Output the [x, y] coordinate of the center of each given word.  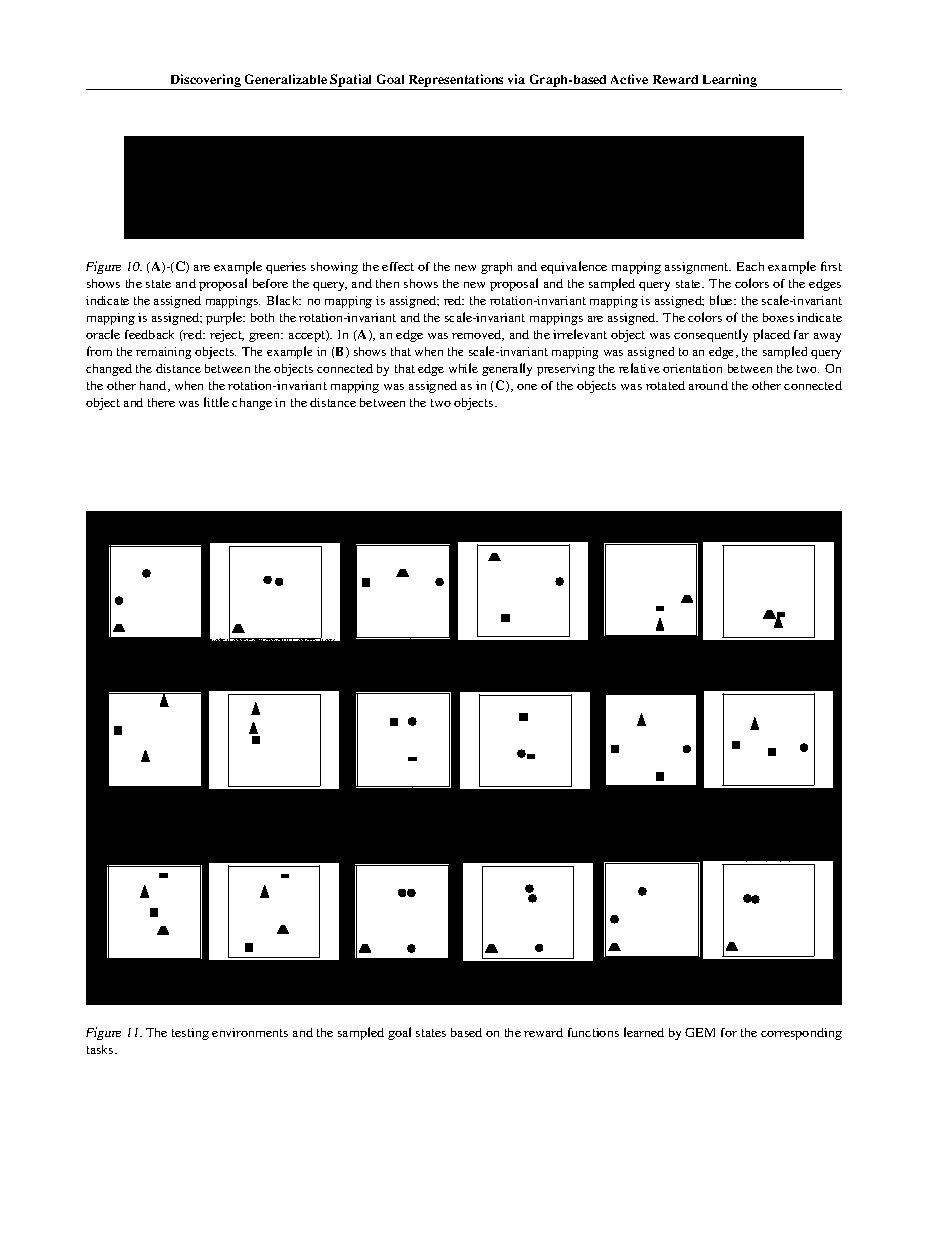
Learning [730, 82]
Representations [456, 82]
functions [593, 1032]
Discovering [206, 82]
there [161, 402]
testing [190, 1034]
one [527, 387]
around [708, 385]
